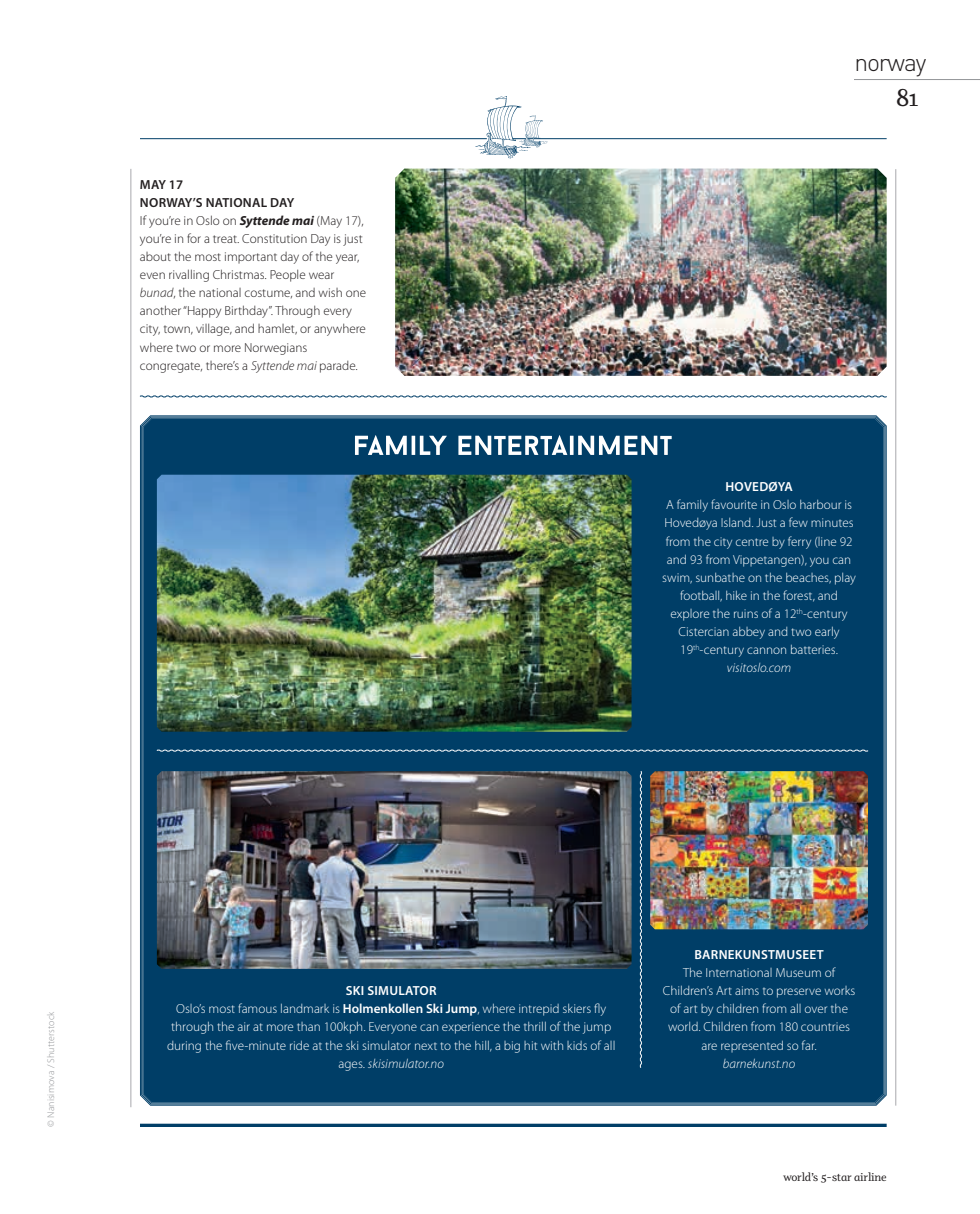 The height and width of the screenshot is (1214, 980). What do you see at coordinates (720, 577) in the screenshot?
I see `sunbathe` at bounding box center [720, 577].
